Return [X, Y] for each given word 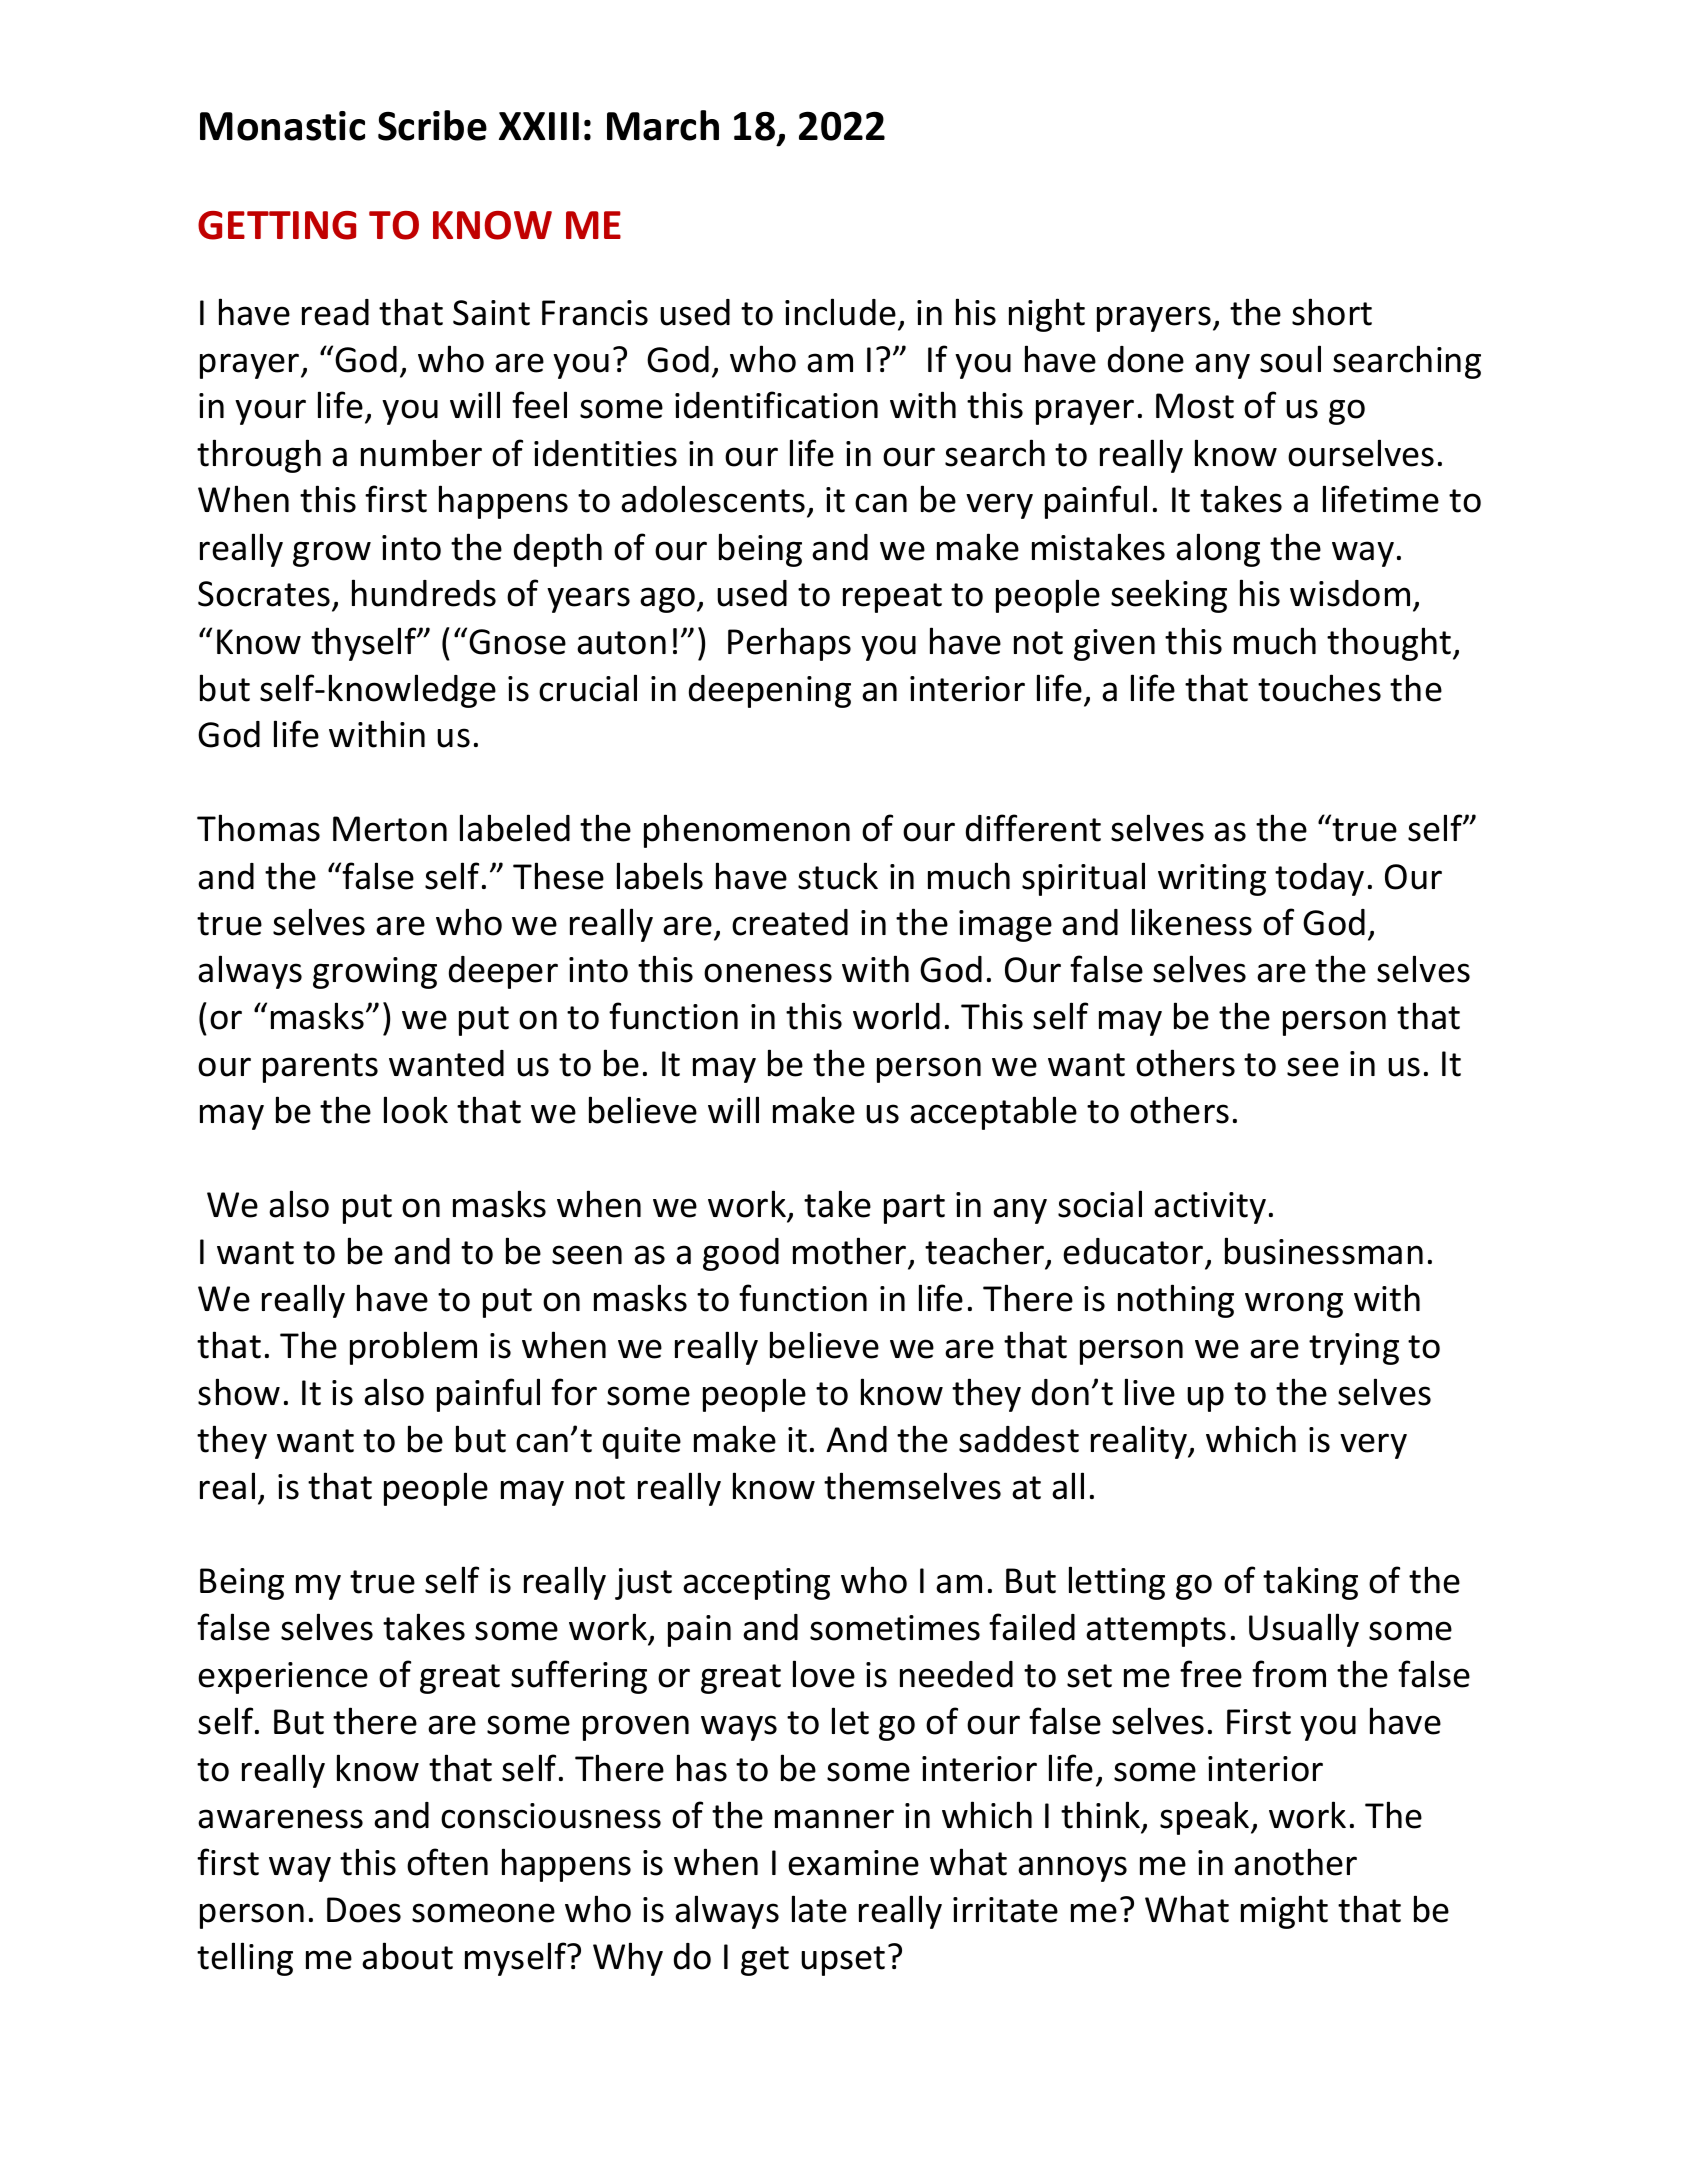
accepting [756, 1584]
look [416, 1110]
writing [1212, 880]
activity [1210, 1208]
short [1332, 312]
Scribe [432, 125]
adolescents [713, 499]
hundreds [424, 593]
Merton [390, 829]
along [1218, 550]
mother [851, 1252]
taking [1310, 1583]
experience [283, 1678]
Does [364, 1910]
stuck [838, 876]
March [663, 125]
